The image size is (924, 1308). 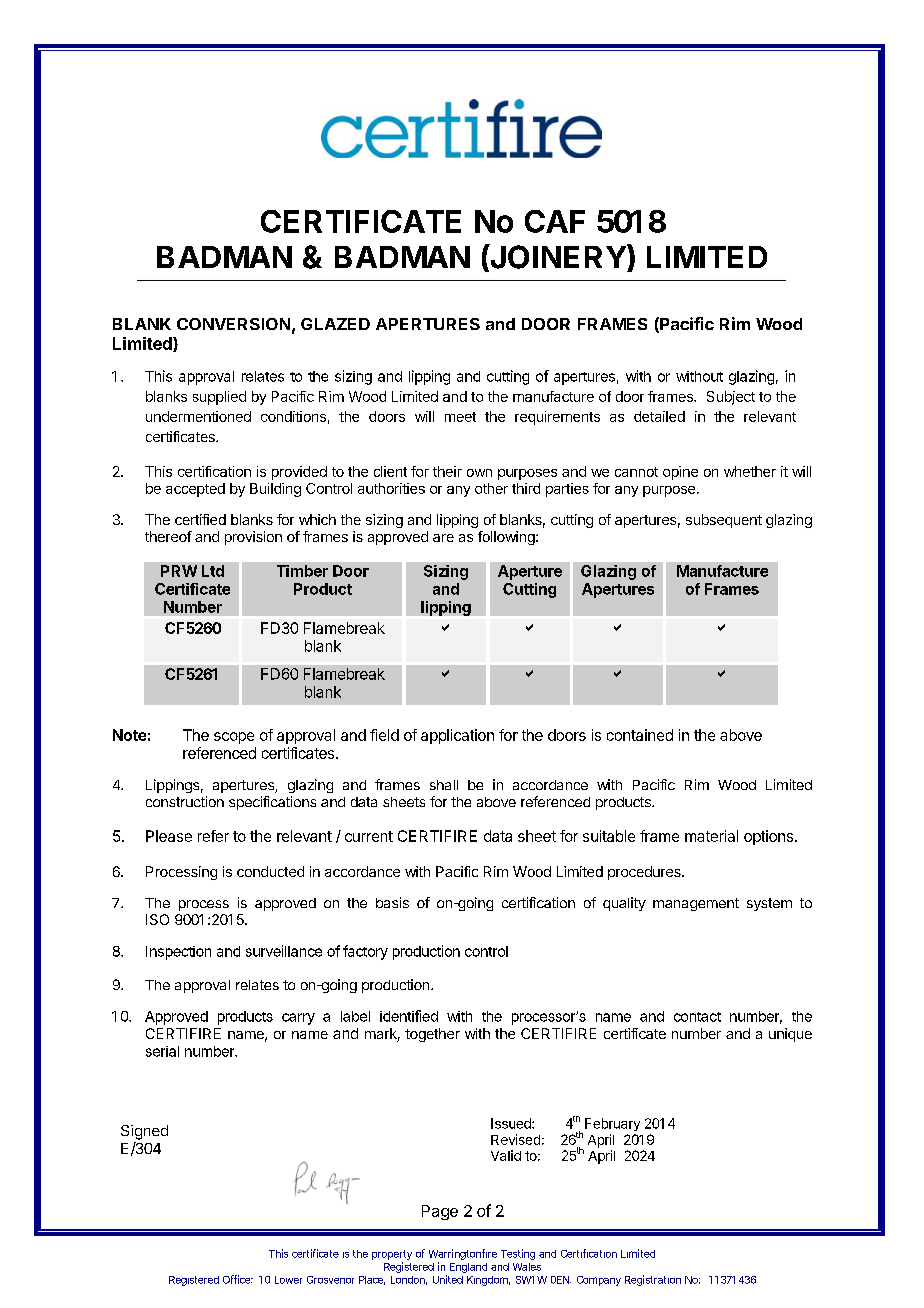 What do you see at coordinates (468, 1268) in the screenshot?
I see `England` at bounding box center [468, 1268].
